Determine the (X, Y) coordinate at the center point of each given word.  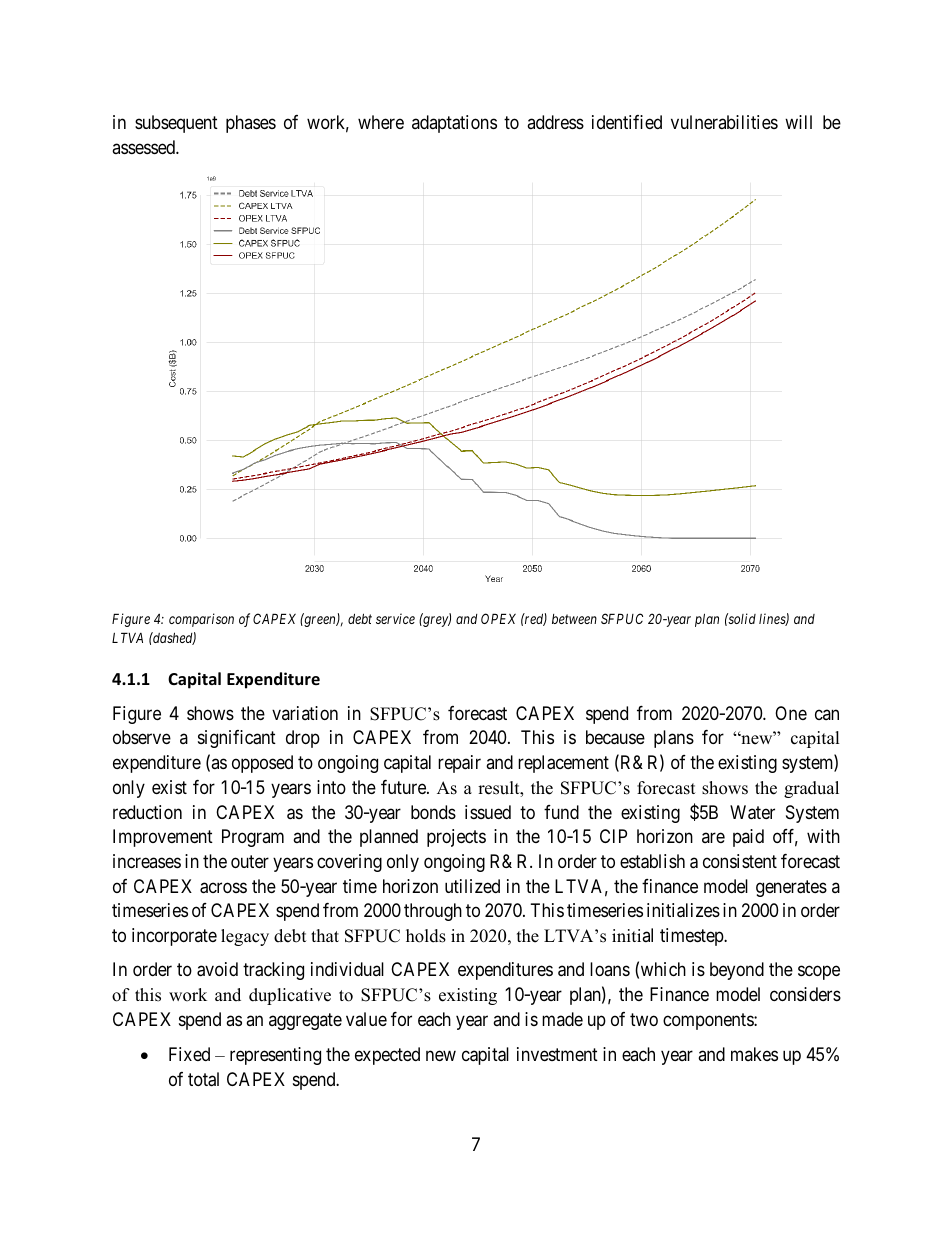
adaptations (454, 124)
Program (253, 838)
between (574, 619)
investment (557, 1054)
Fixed (189, 1054)
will (798, 122)
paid (748, 838)
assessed (144, 147)
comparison (201, 620)
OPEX (498, 618)
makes (754, 1054)
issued (488, 812)
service (395, 618)
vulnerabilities (724, 122)
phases (251, 124)
